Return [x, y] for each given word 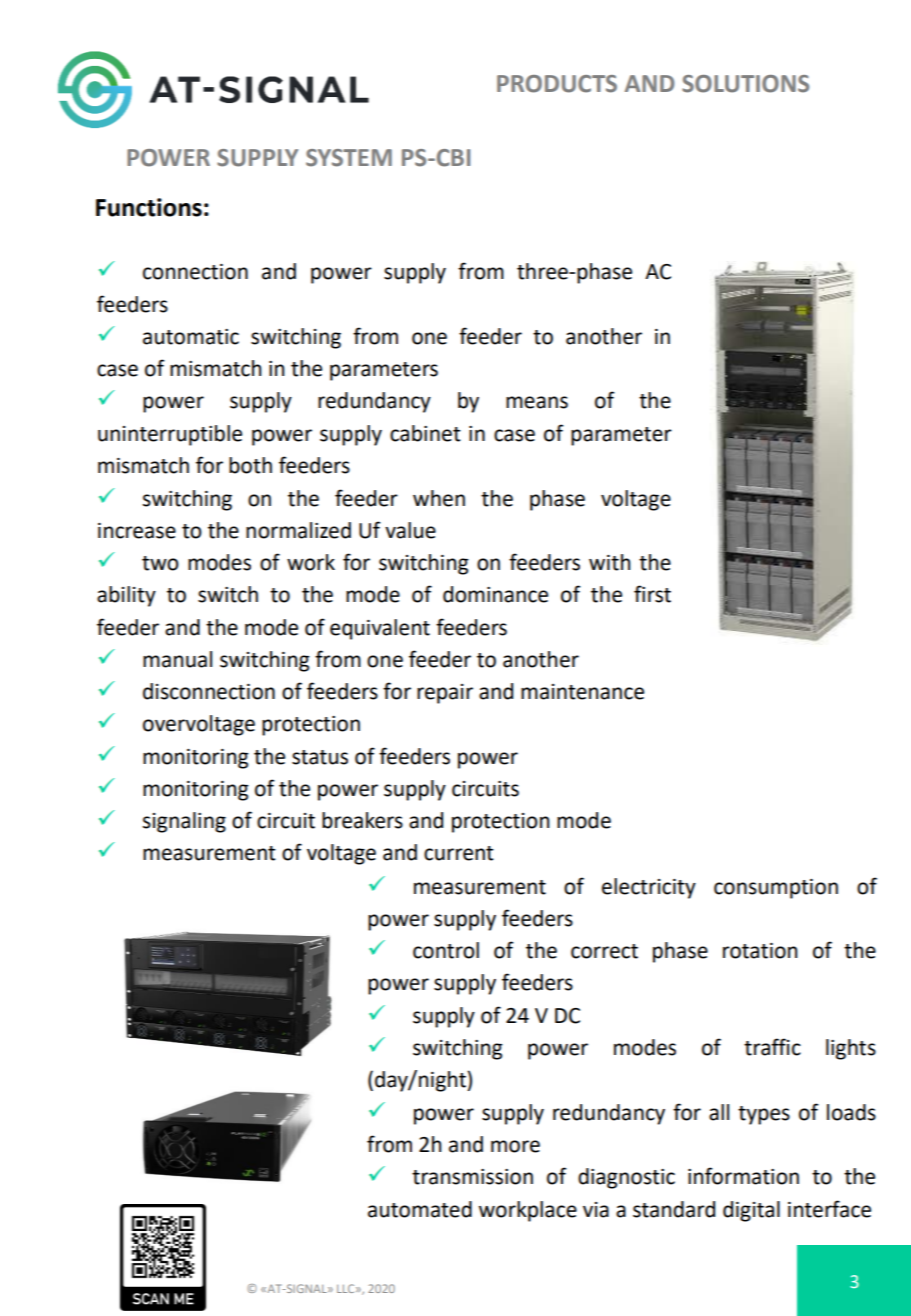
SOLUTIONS [745, 84]
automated [420, 1209]
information [743, 1176]
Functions [149, 207]
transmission [472, 1177]
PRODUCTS [557, 84]
